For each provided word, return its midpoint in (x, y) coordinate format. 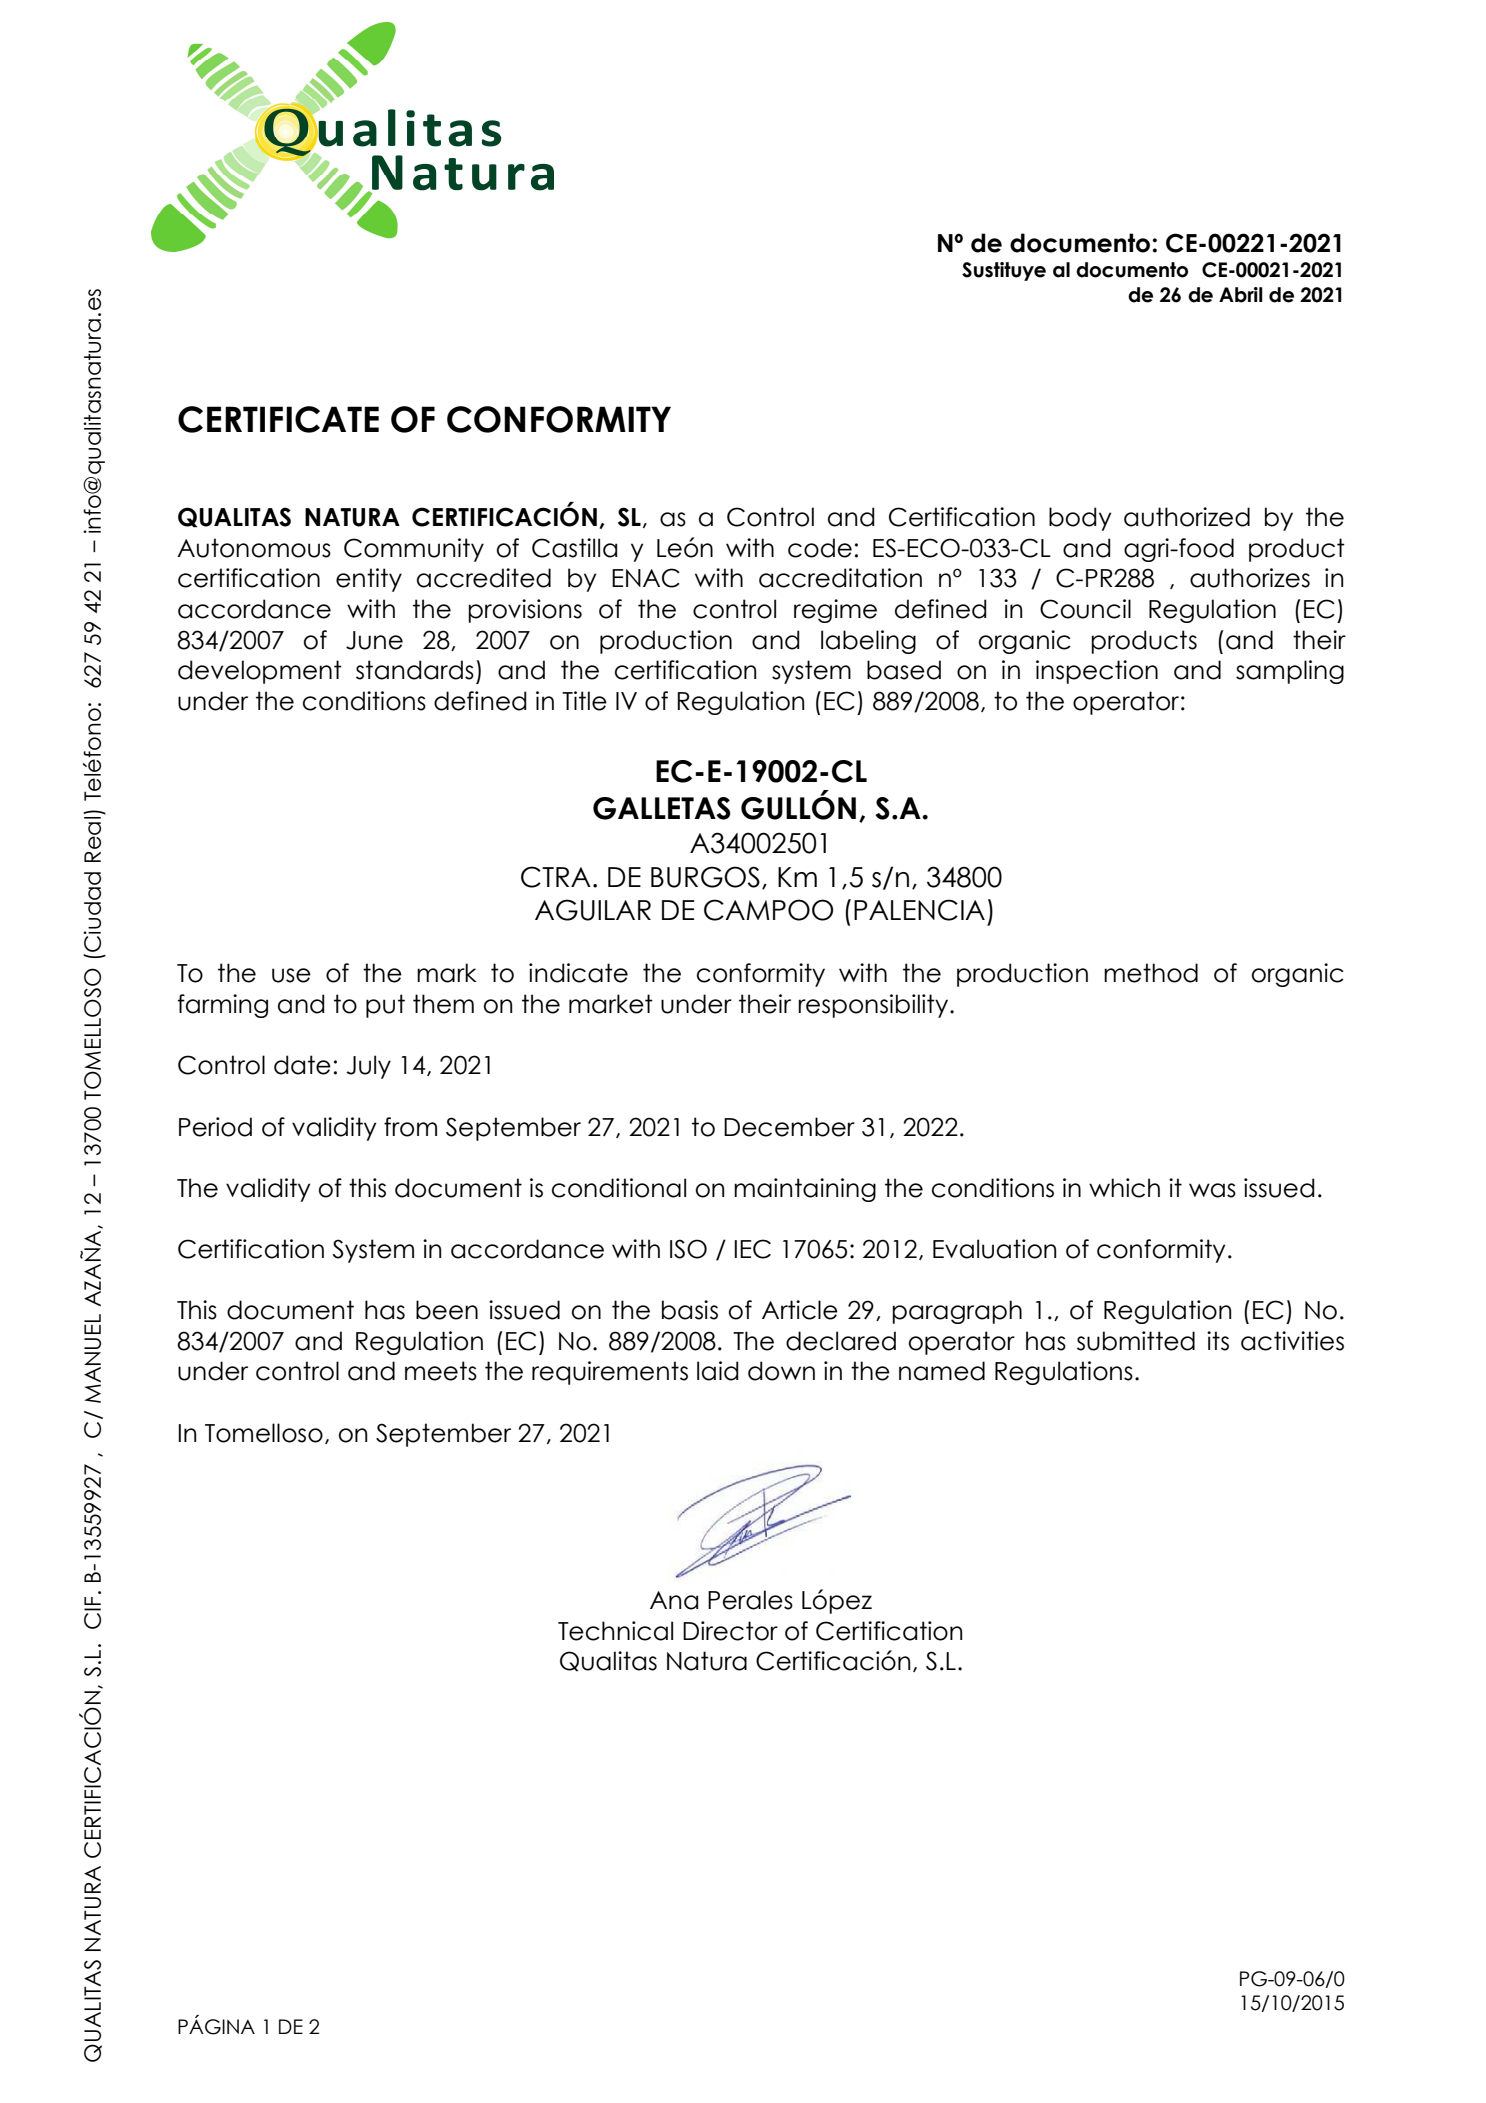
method (1151, 973)
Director (730, 1631)
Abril (1241, 295)
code (820, 548)
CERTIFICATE (278, 419)
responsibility (874, 1006)
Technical (615, 1631)
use (291, 975)
